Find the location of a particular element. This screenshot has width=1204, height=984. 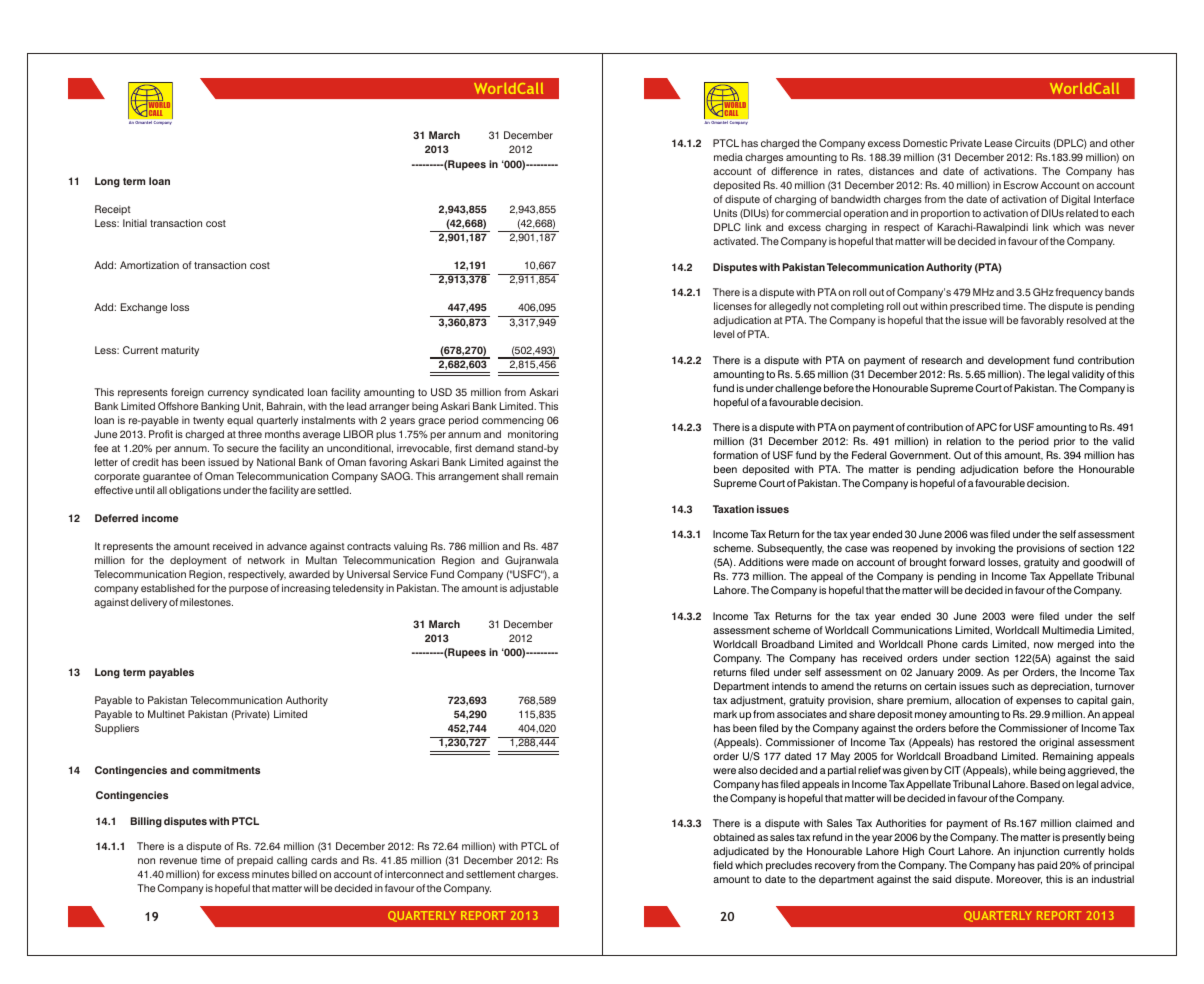

field is located at coordinates (723, 865).
